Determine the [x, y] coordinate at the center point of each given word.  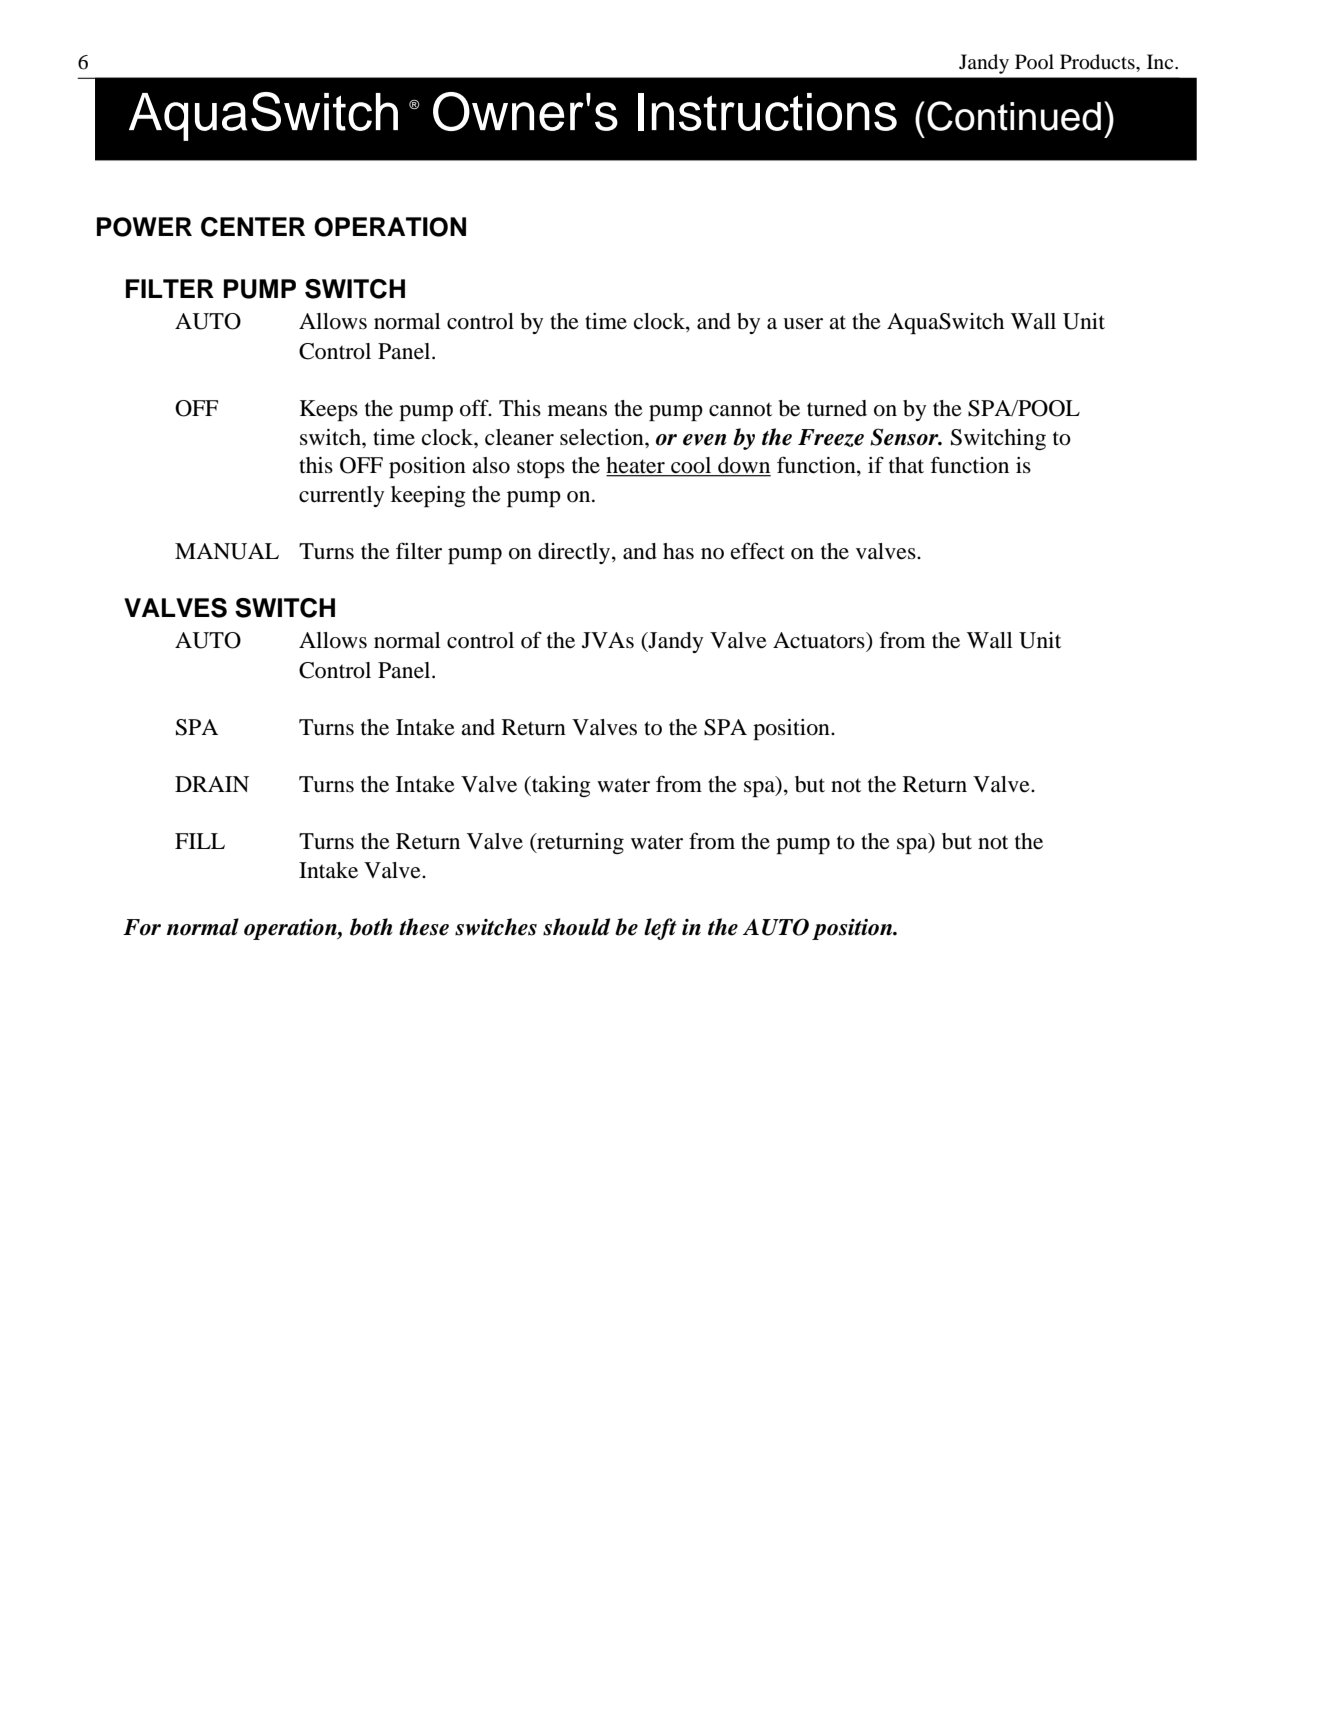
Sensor [905, 437]
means [577, 411]
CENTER [253, 227]
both [371, 927]
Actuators [820, 640]
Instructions [767, 112]
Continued [1014, 116]
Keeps [329, 410]
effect [758, 551]
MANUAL [227, 551]
